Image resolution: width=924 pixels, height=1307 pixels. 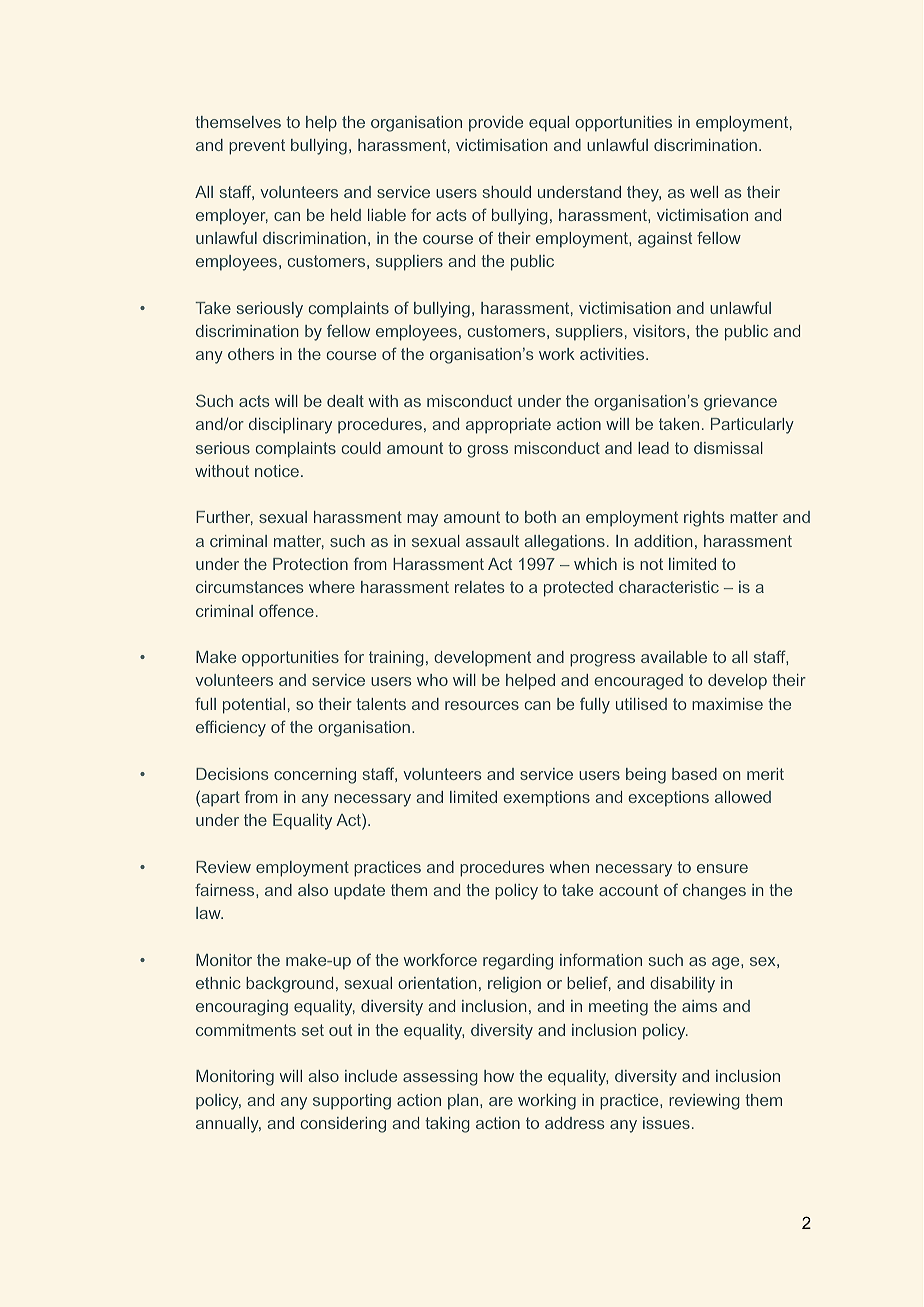 What do you see at coordinates (226, 889) in the screenshot?
I see `fairness` at bounding box center [226, 889].
